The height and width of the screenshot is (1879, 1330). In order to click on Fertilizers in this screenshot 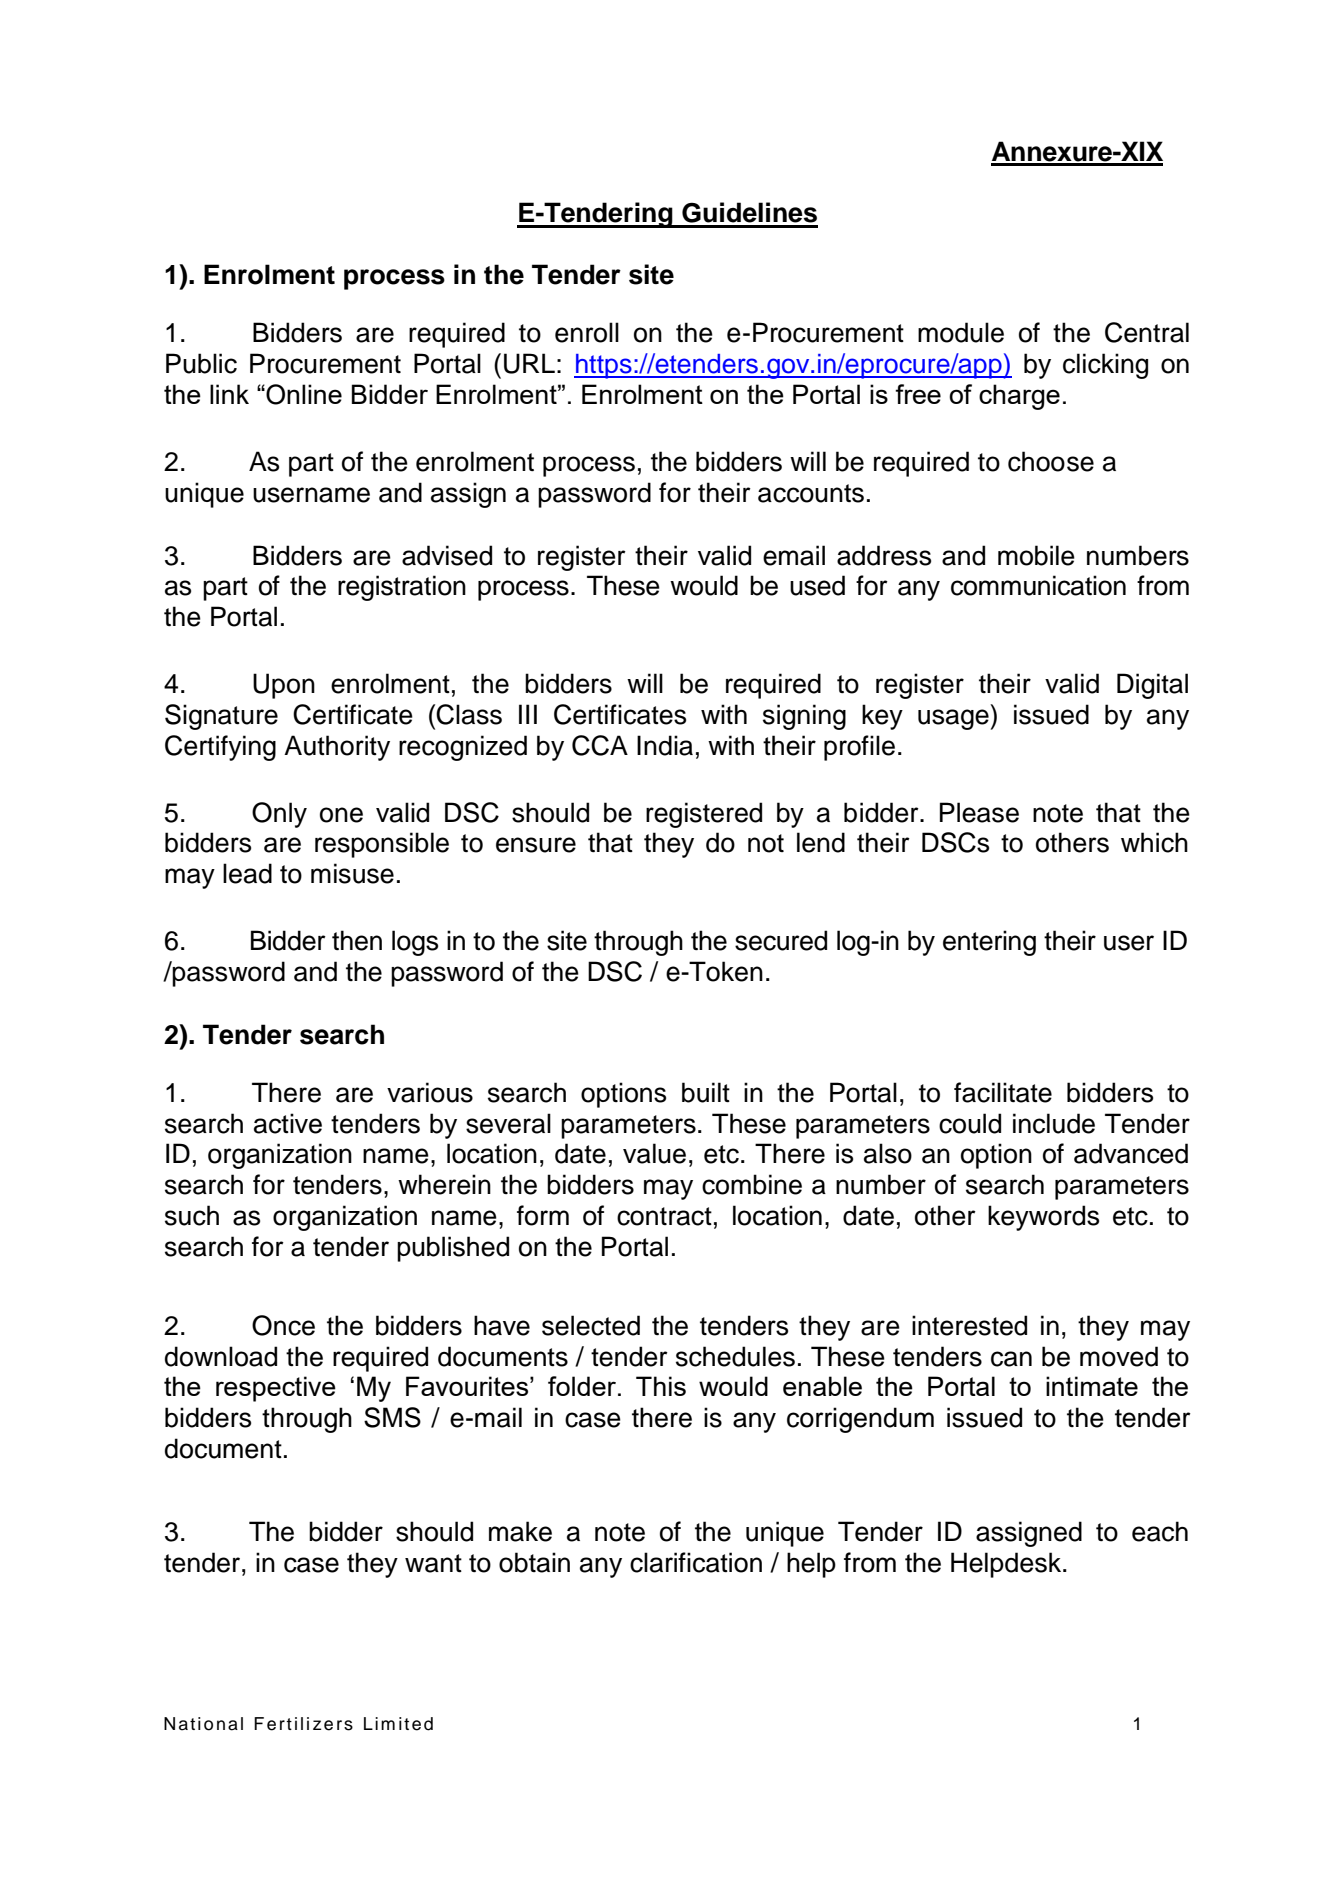, I will do `click(303, 1724)`.
